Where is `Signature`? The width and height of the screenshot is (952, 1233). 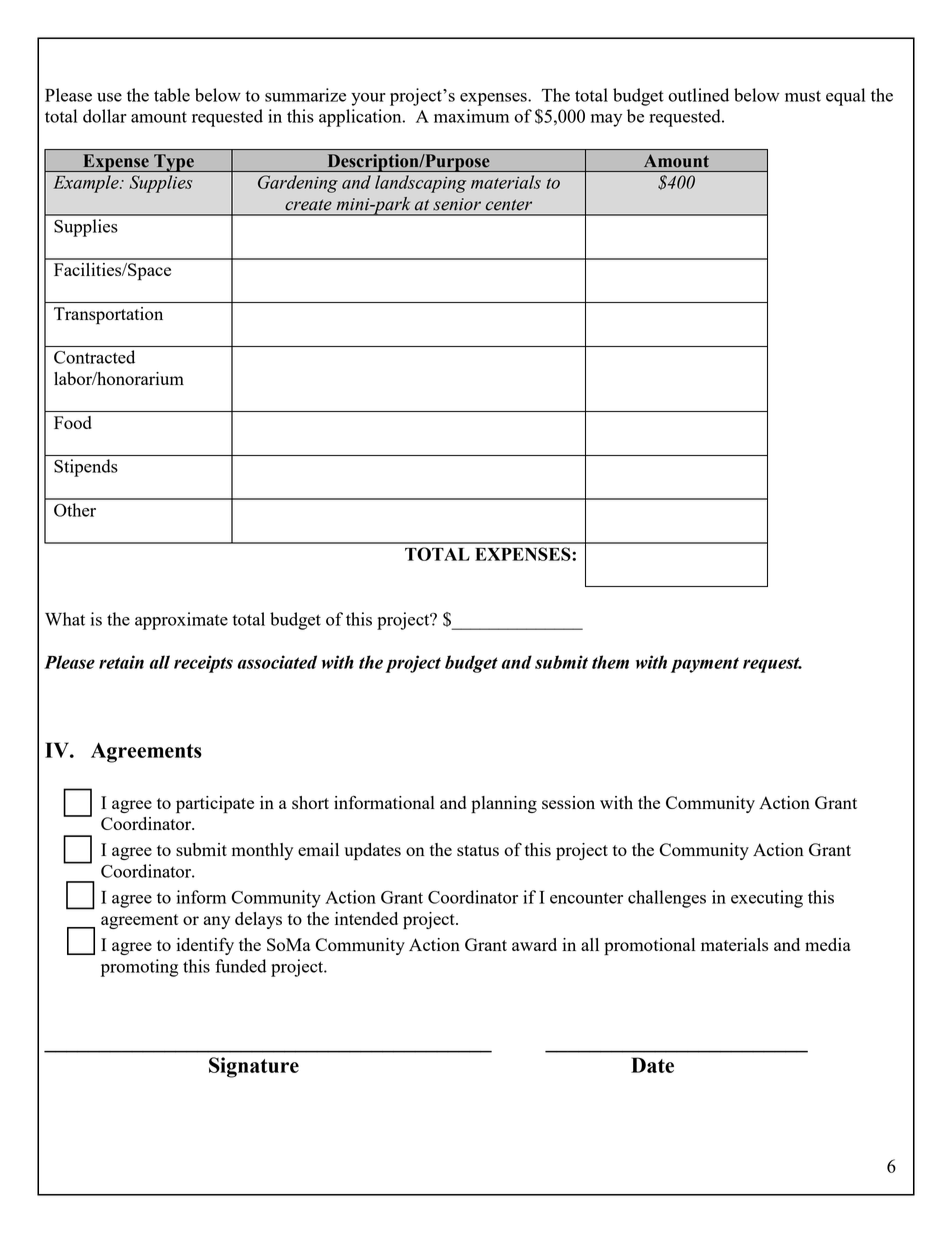
Signature is located at coordinates (254, 1067).
